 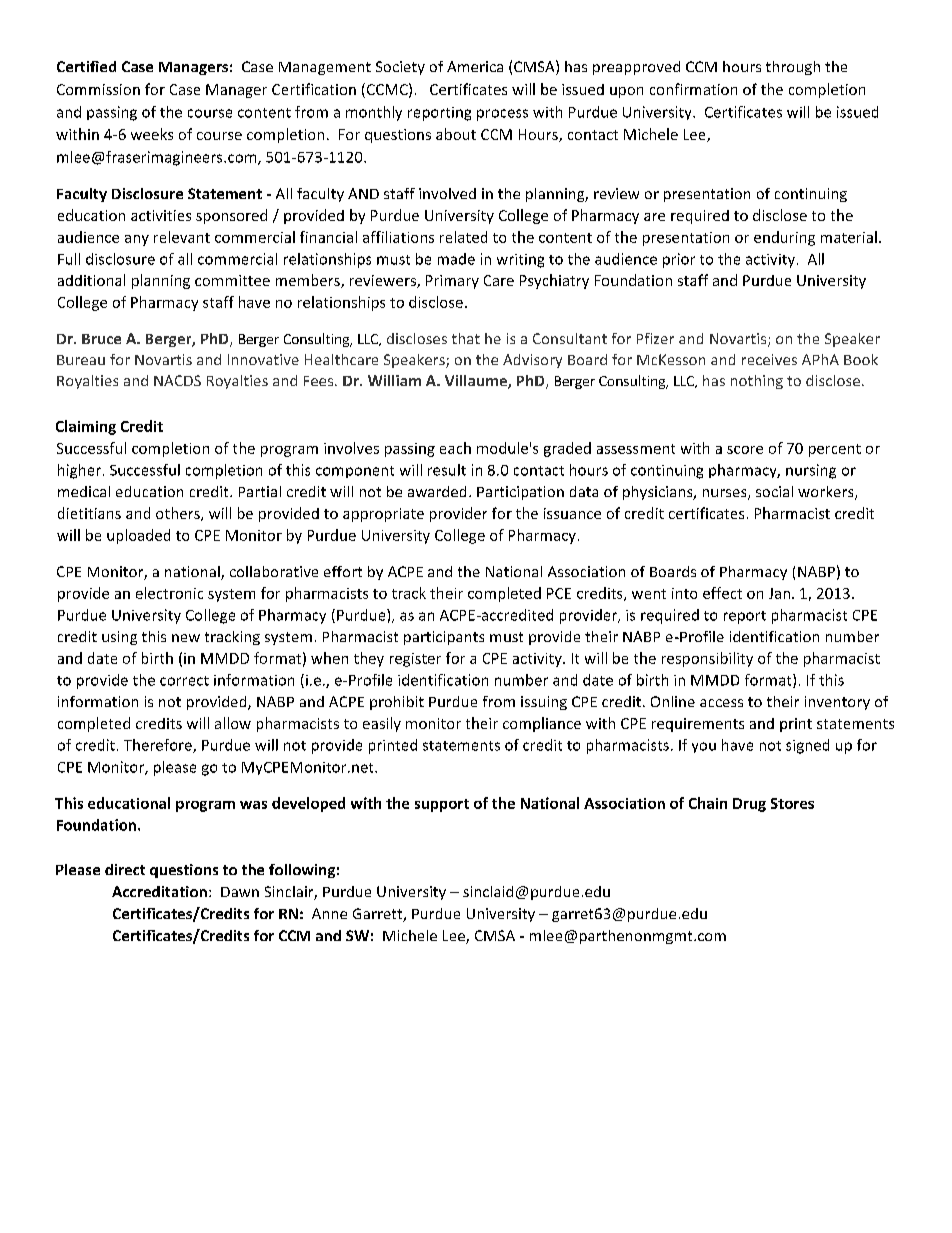 I want to click on others, so click(x=179, y=514).
